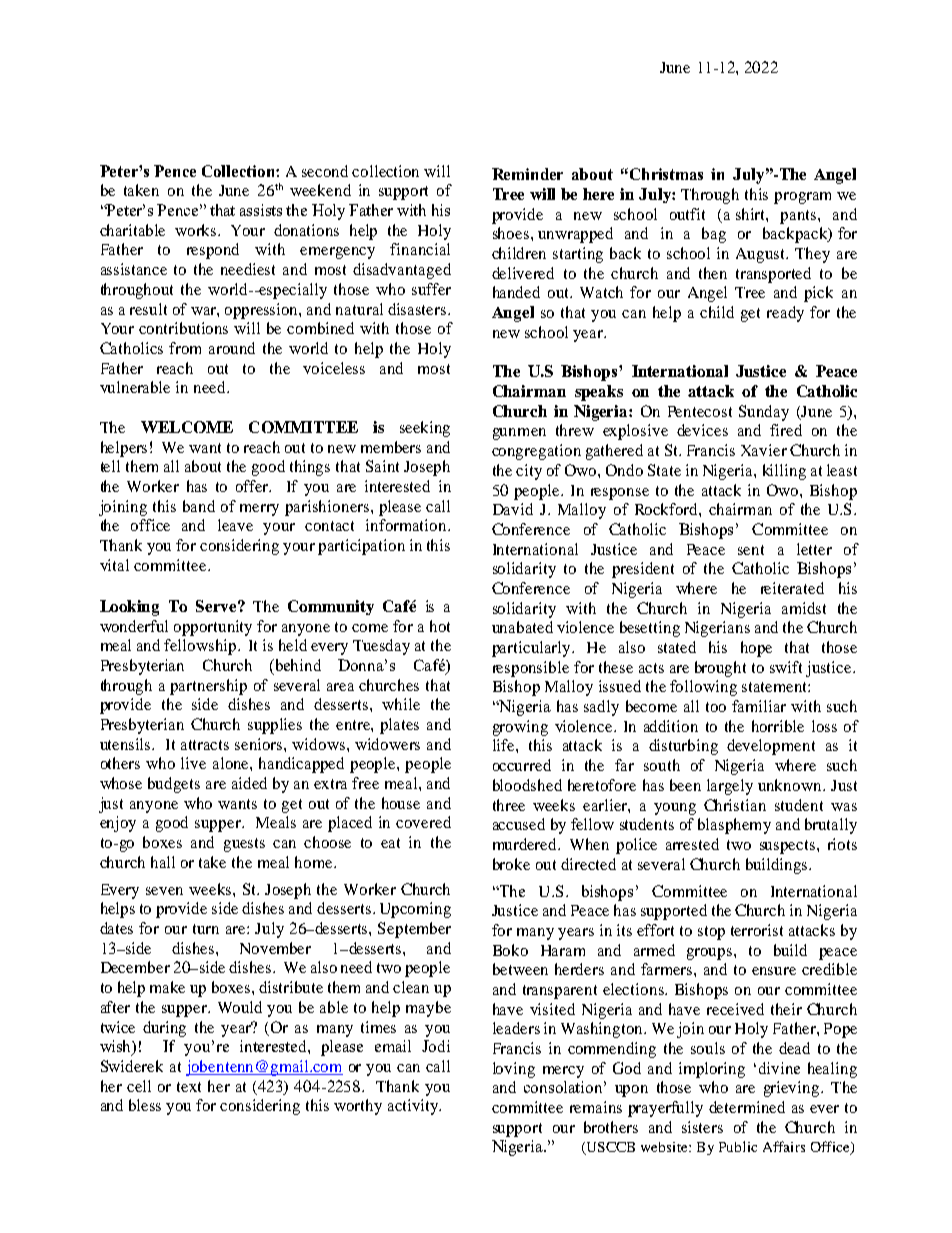 This page has height=1233, width=952. I want to click on seven, so click(164, 891).
